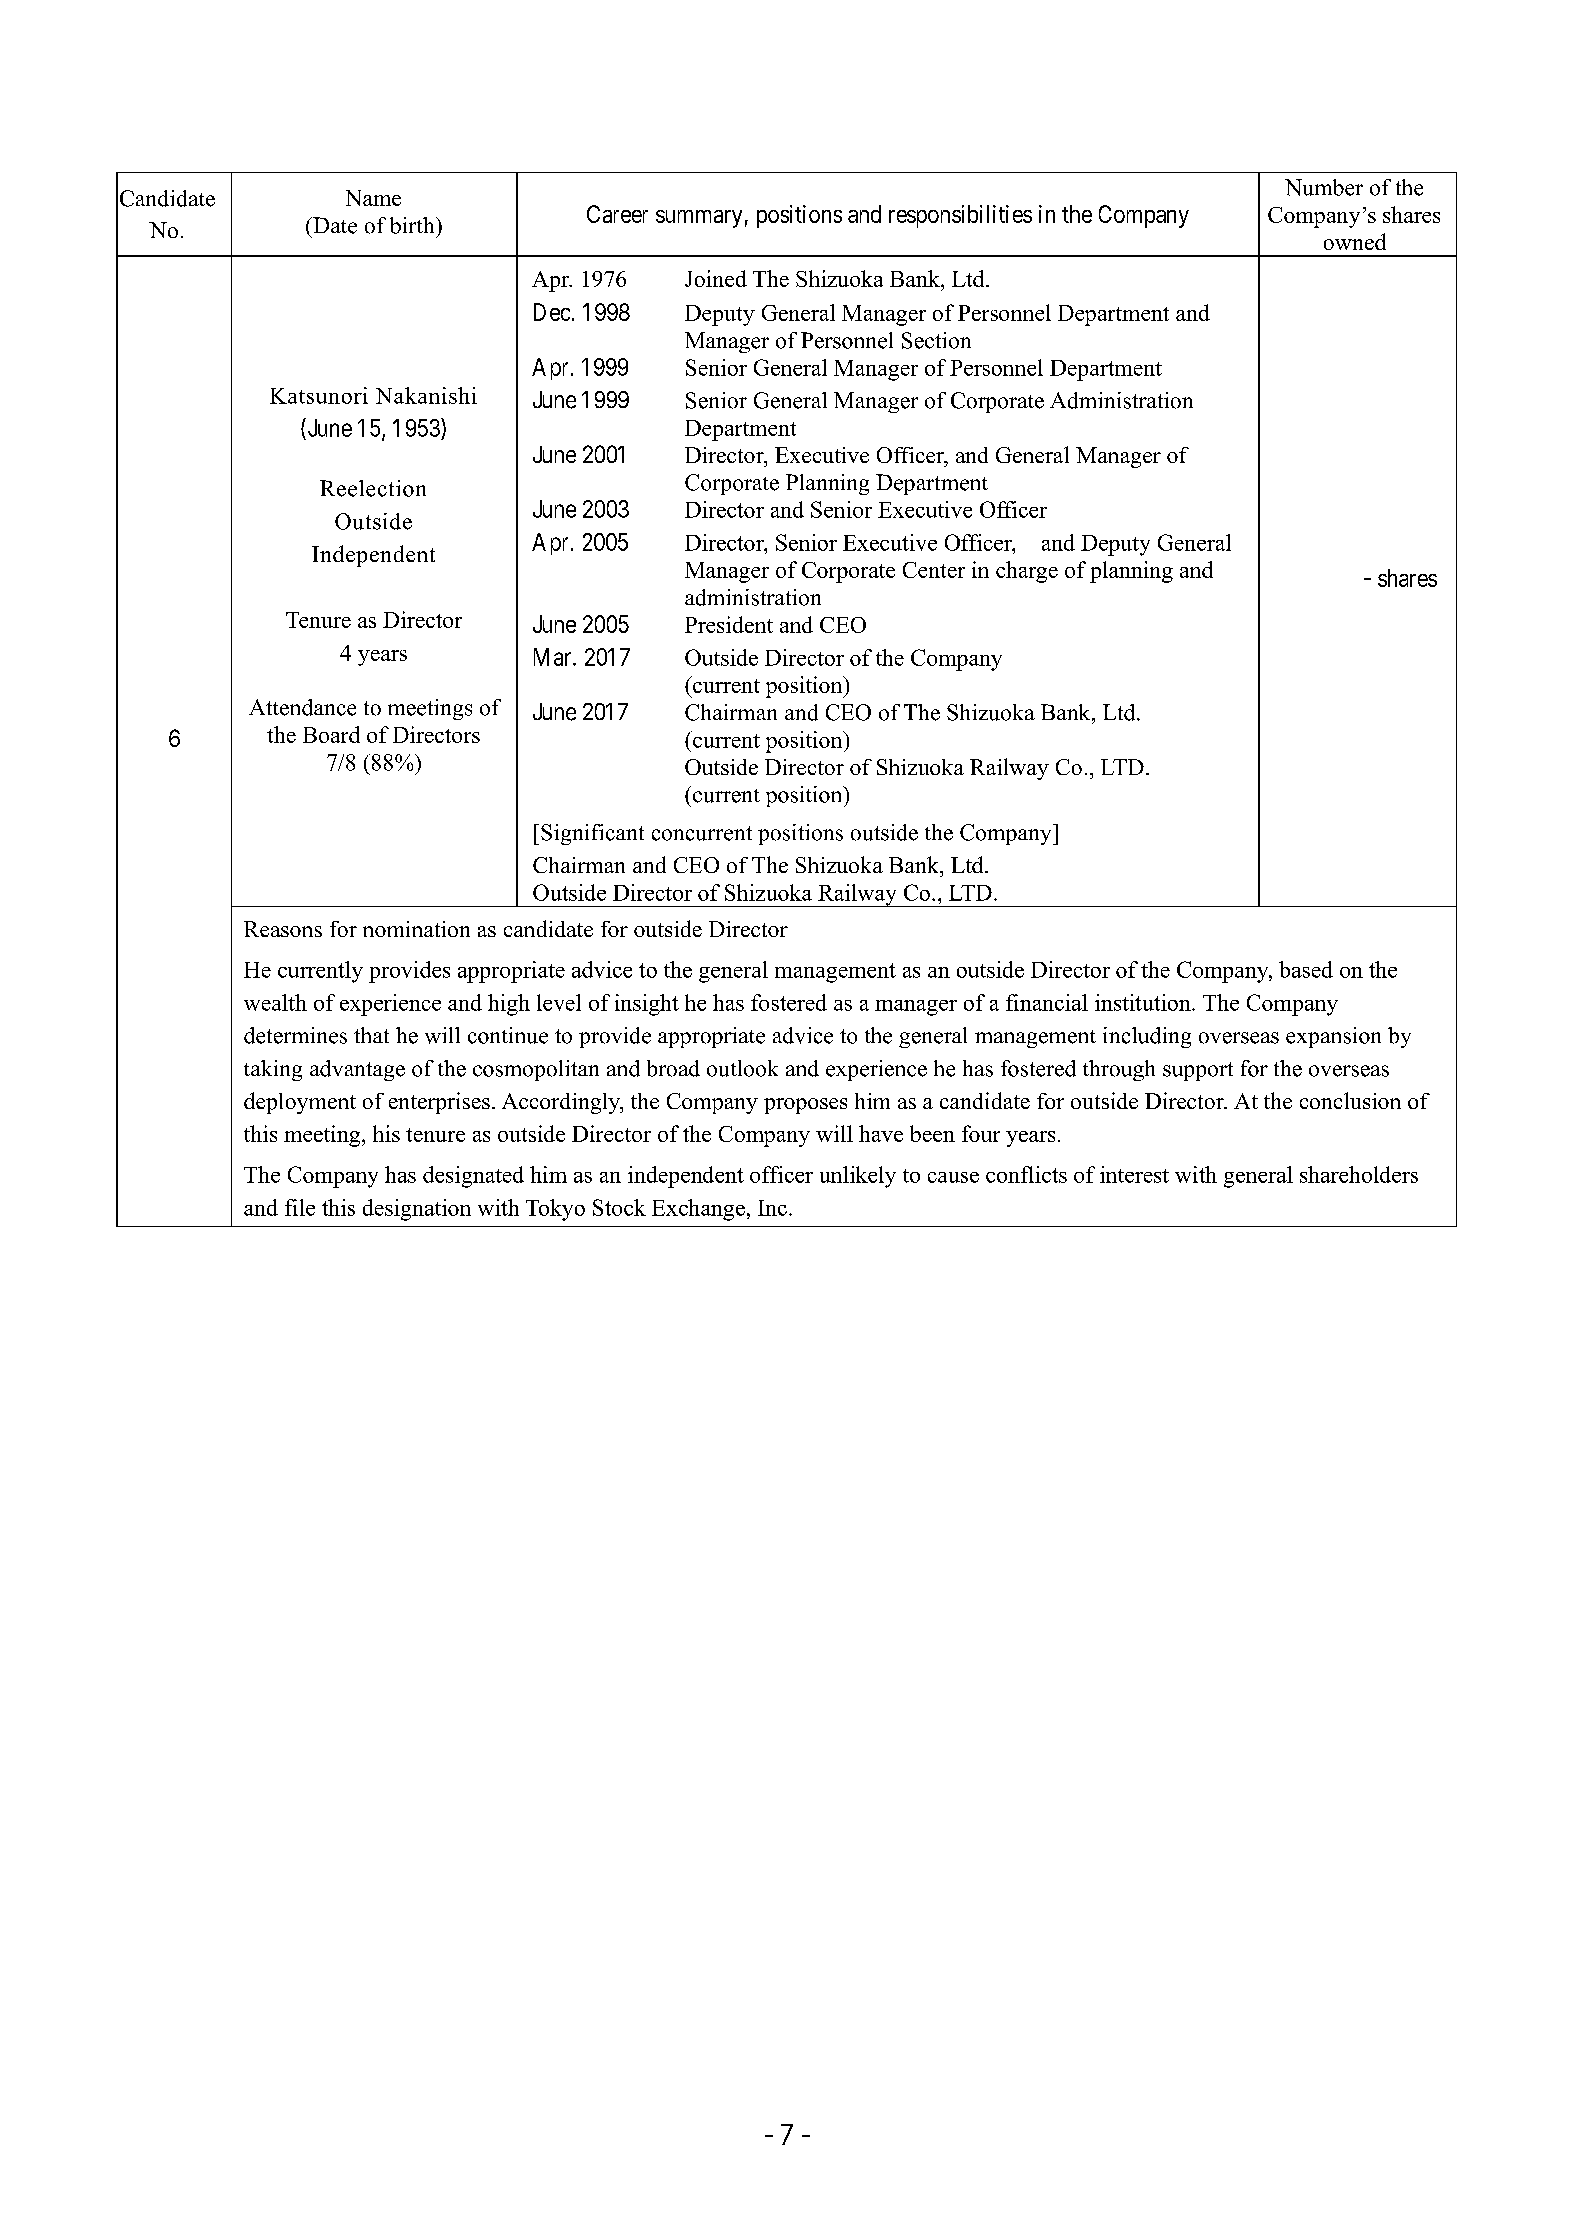 This screenshot has height=2225, width=1573. Describe the element at coordinates (373, 488) in the screenshot. I see `Reelection` at that location.
